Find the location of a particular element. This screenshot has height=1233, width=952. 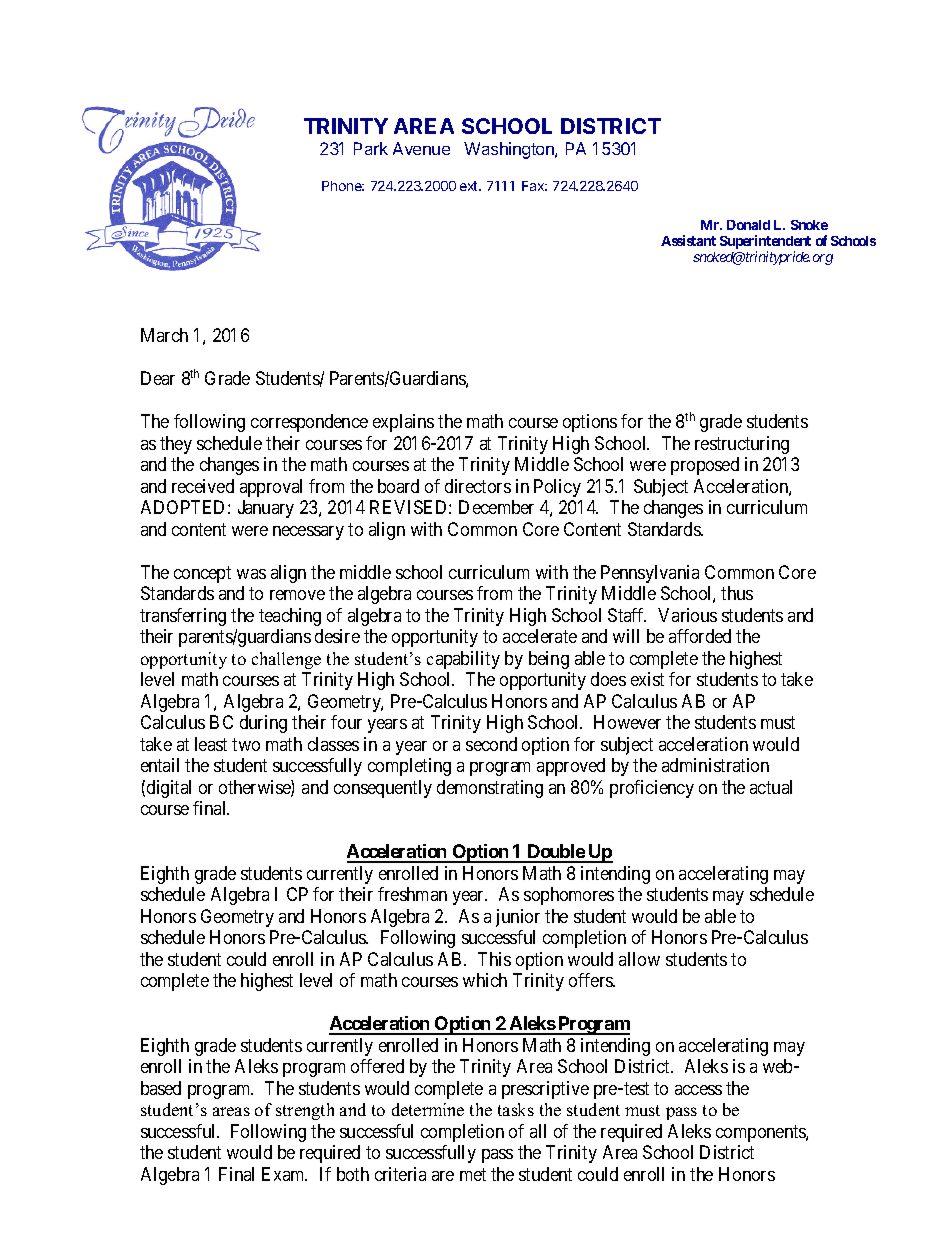

challenge is located at coordinates (286, 660).
